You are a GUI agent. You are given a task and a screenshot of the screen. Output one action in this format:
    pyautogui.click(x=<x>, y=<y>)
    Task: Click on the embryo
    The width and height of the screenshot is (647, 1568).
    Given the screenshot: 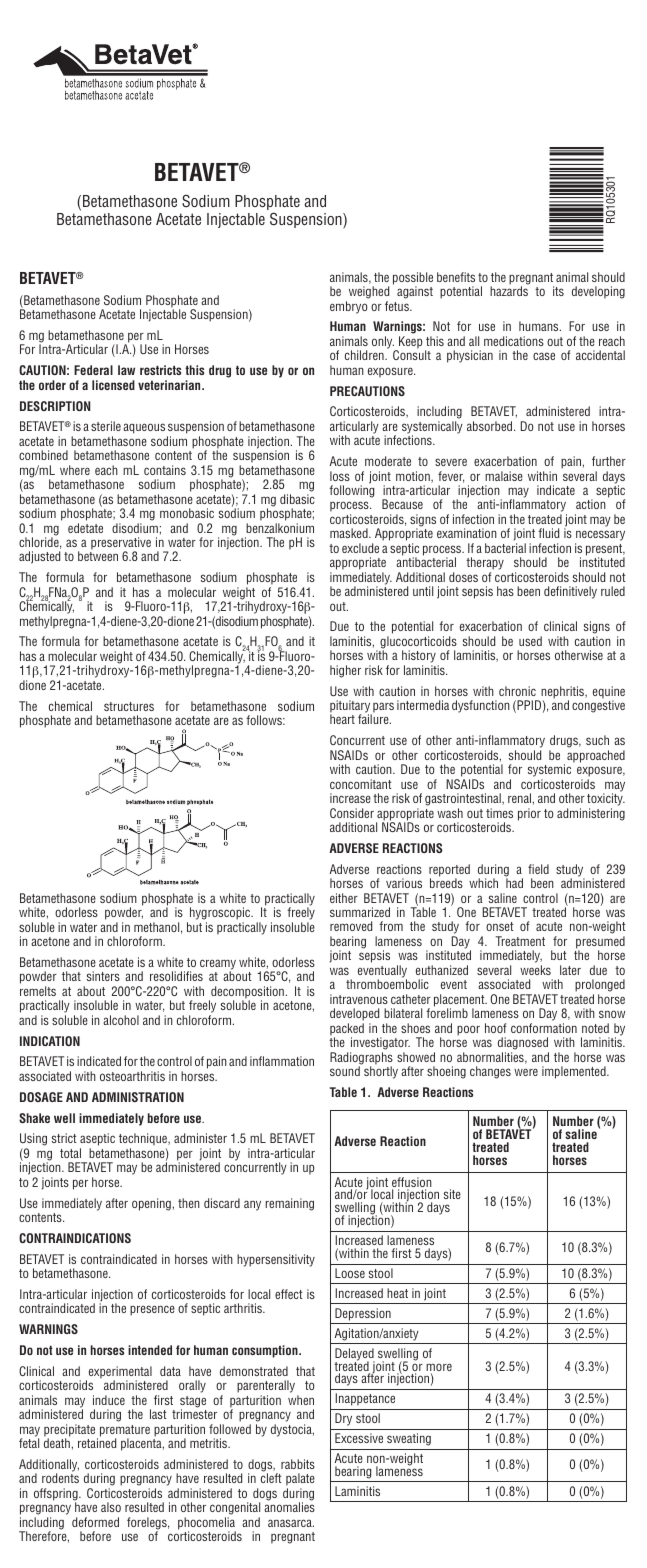 What is the action you would take?
    pyautogui.click(x=349, y=307)
